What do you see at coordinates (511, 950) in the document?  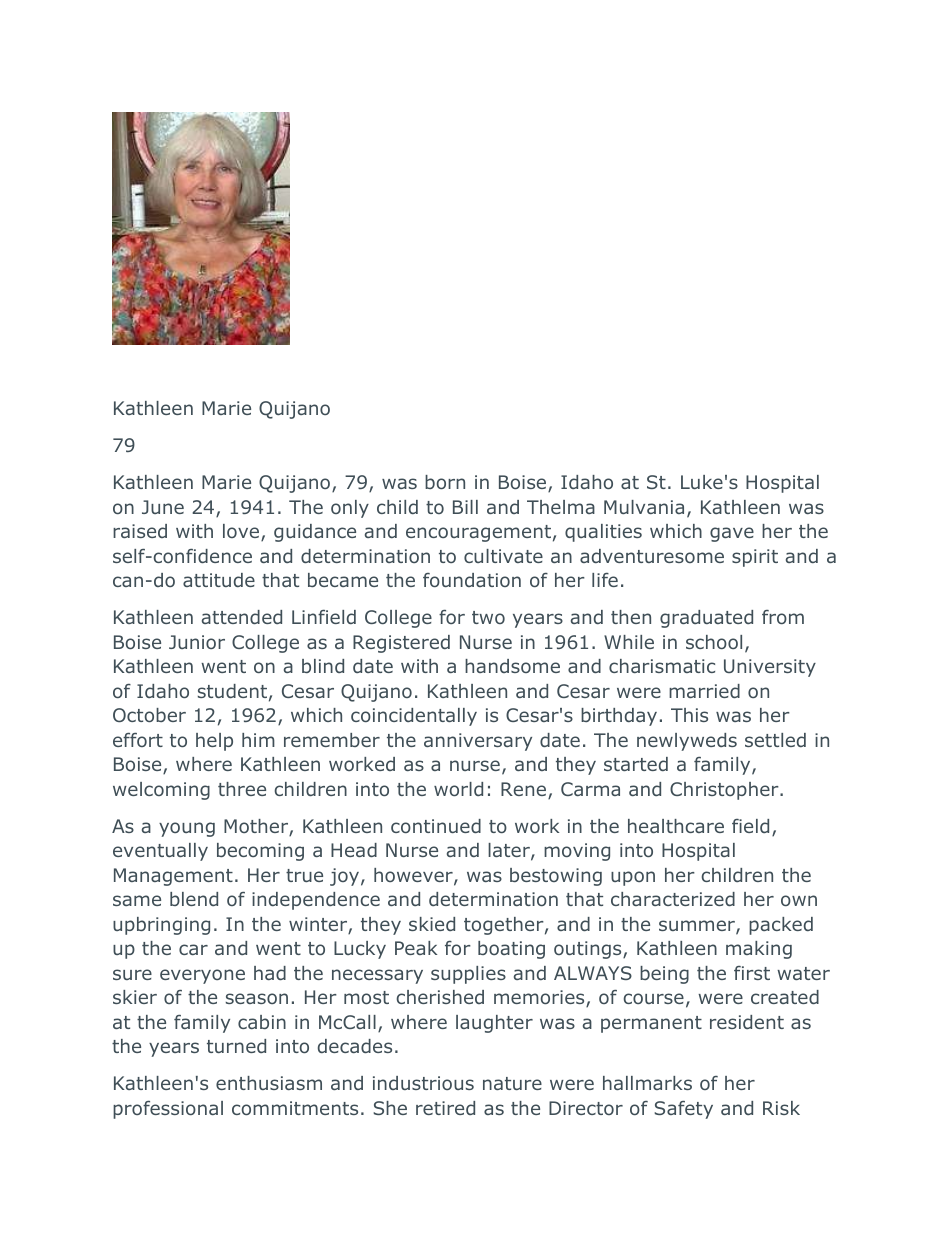 I see `boating` at bounding box center [511, 950].
